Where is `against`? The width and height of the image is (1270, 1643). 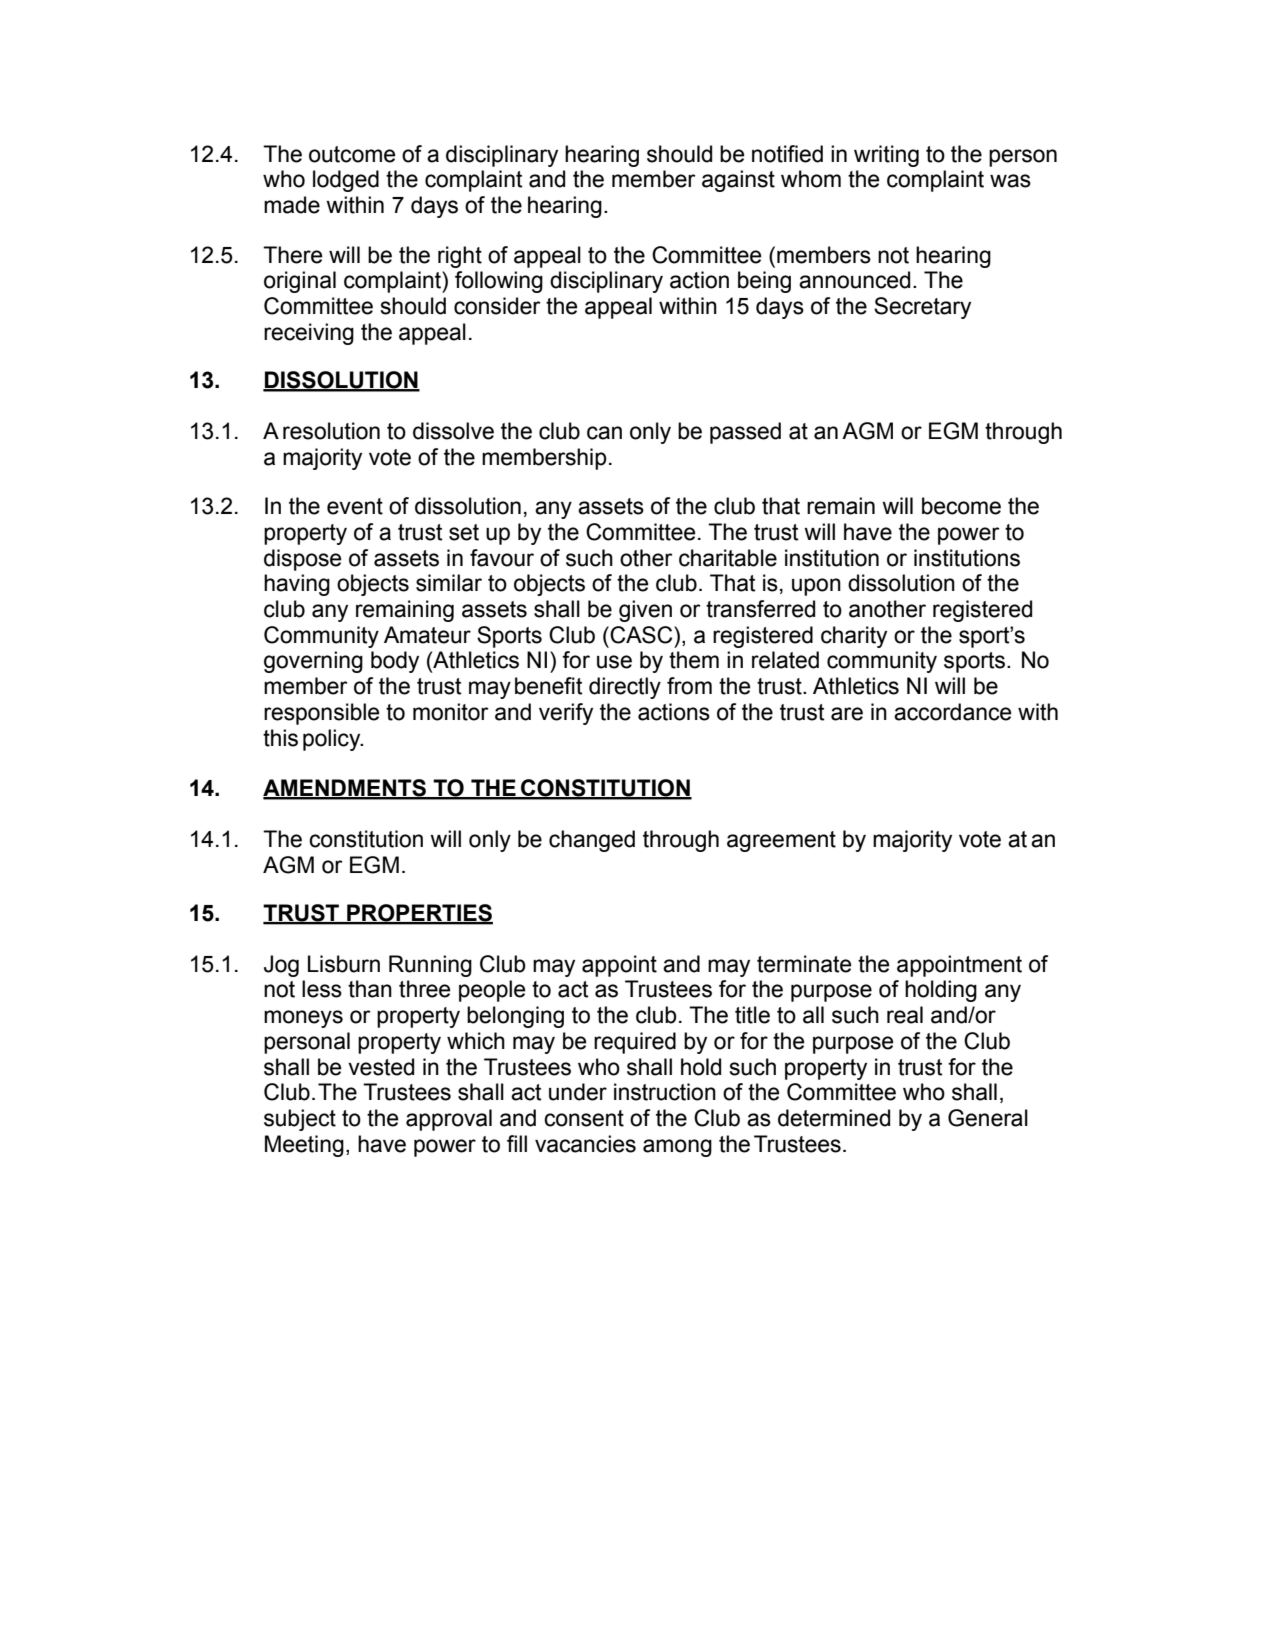 against is located at coordinates (738, 181).
